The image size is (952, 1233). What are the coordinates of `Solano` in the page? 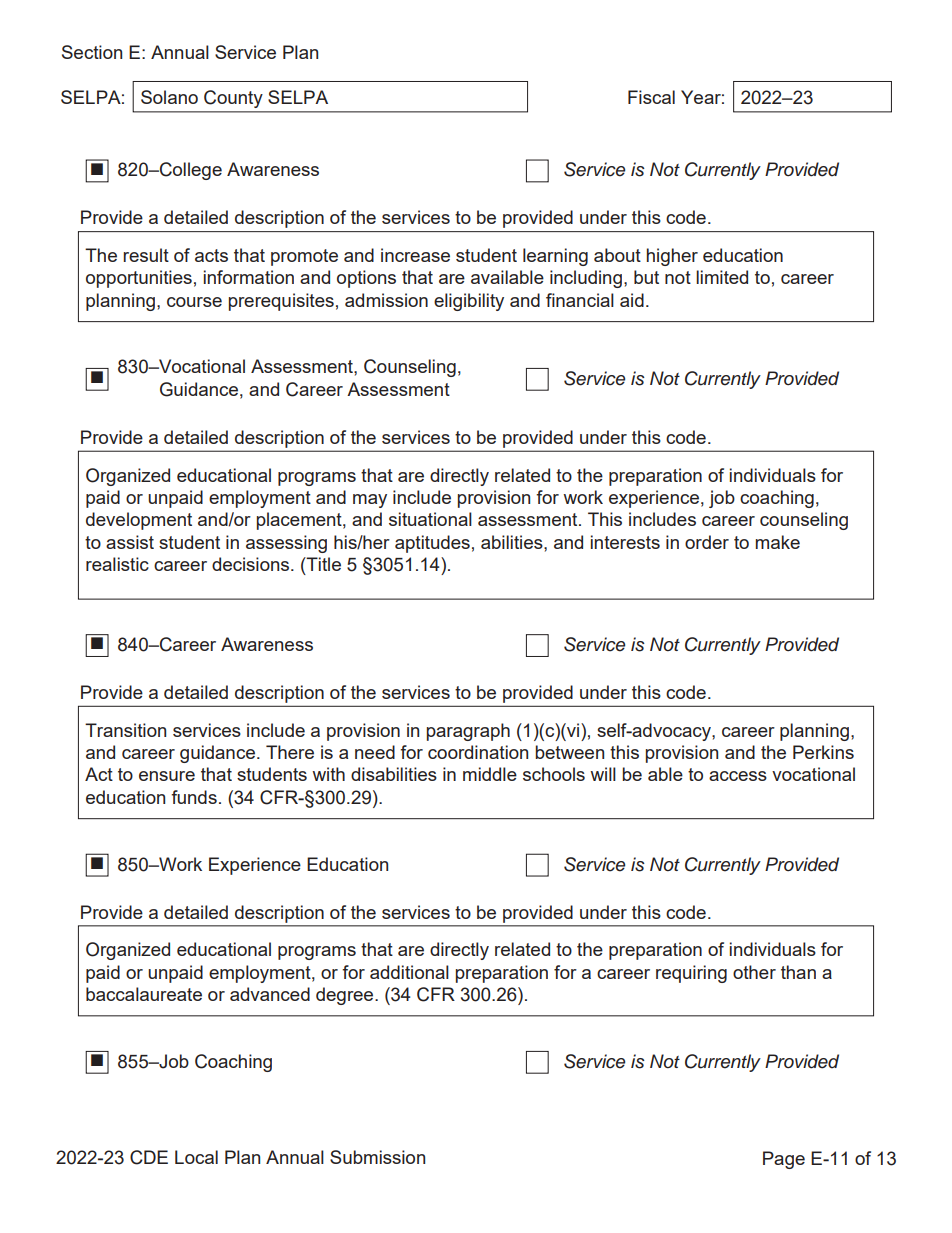 It's located at (169, 97).
